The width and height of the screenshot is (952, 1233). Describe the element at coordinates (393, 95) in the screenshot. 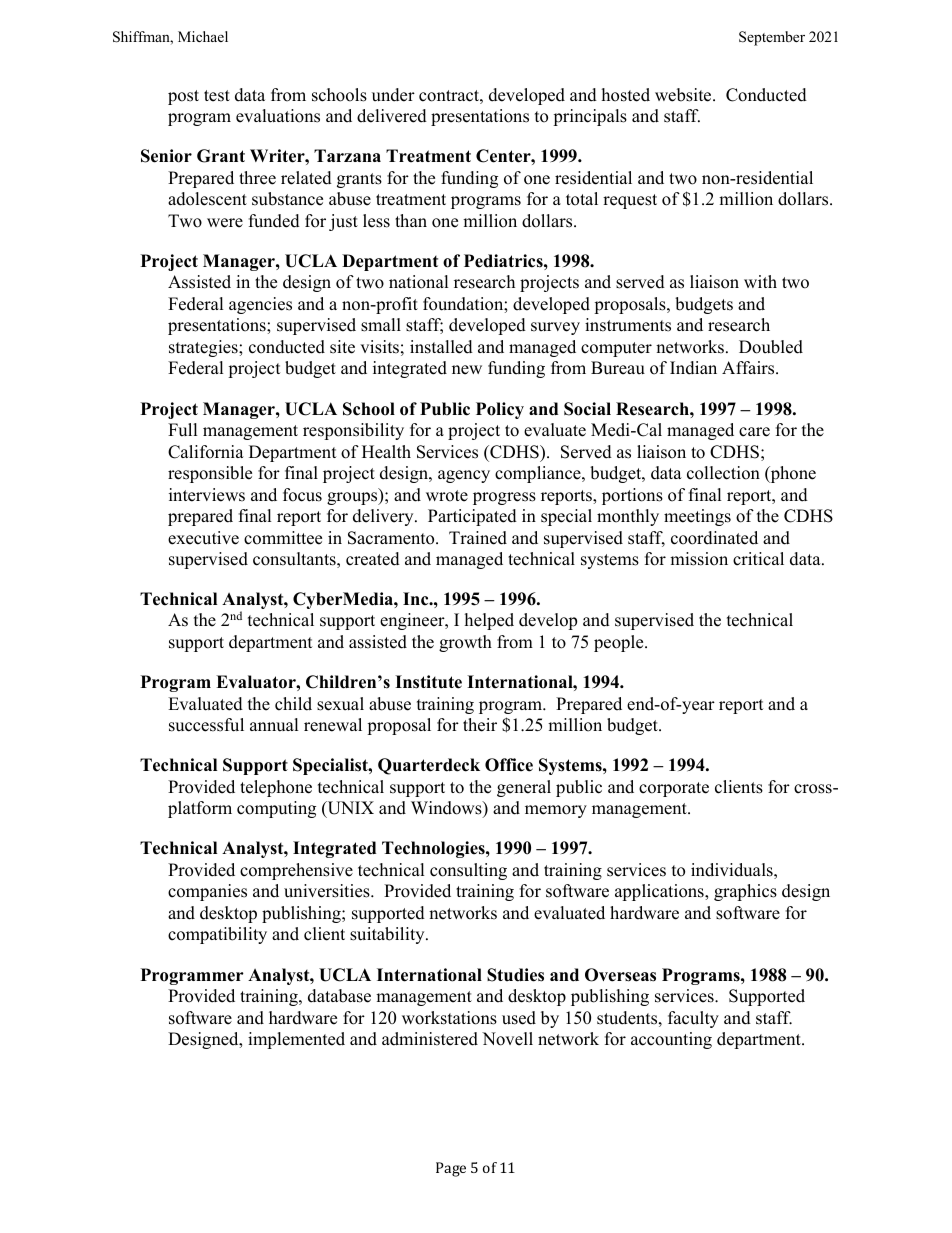

I see `under` at that location.
